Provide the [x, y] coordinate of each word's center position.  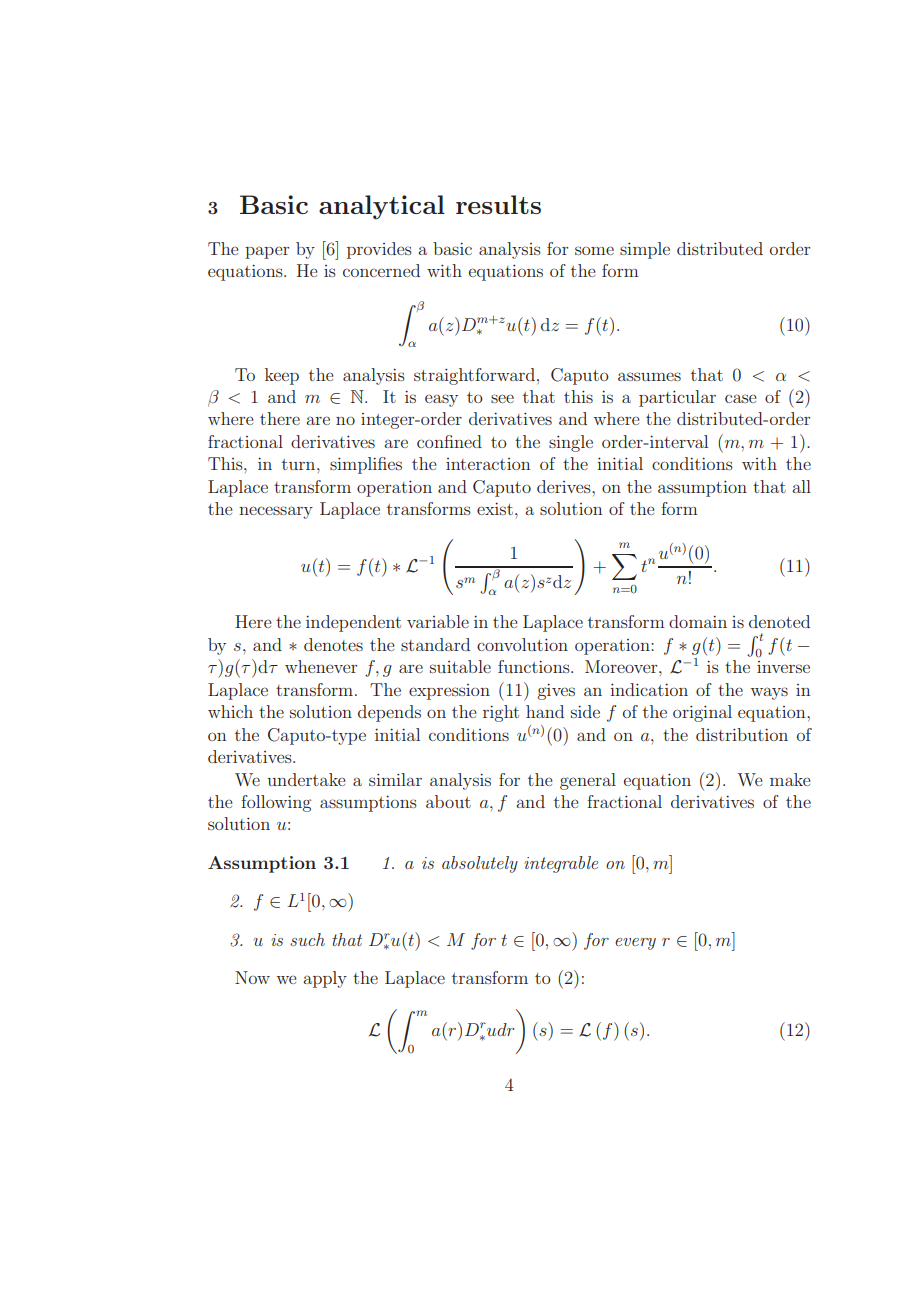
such [307, 939]
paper [267, 252]
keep [282, 376]
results [498, 204]
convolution [522, 644]
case [741, 398]
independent [353, 623]
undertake [306, 779]
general [588, 781]
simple [645, 250]
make [790, 779]
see [502, 398]
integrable [561, 864]
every [635, 944]
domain [698, 621]
